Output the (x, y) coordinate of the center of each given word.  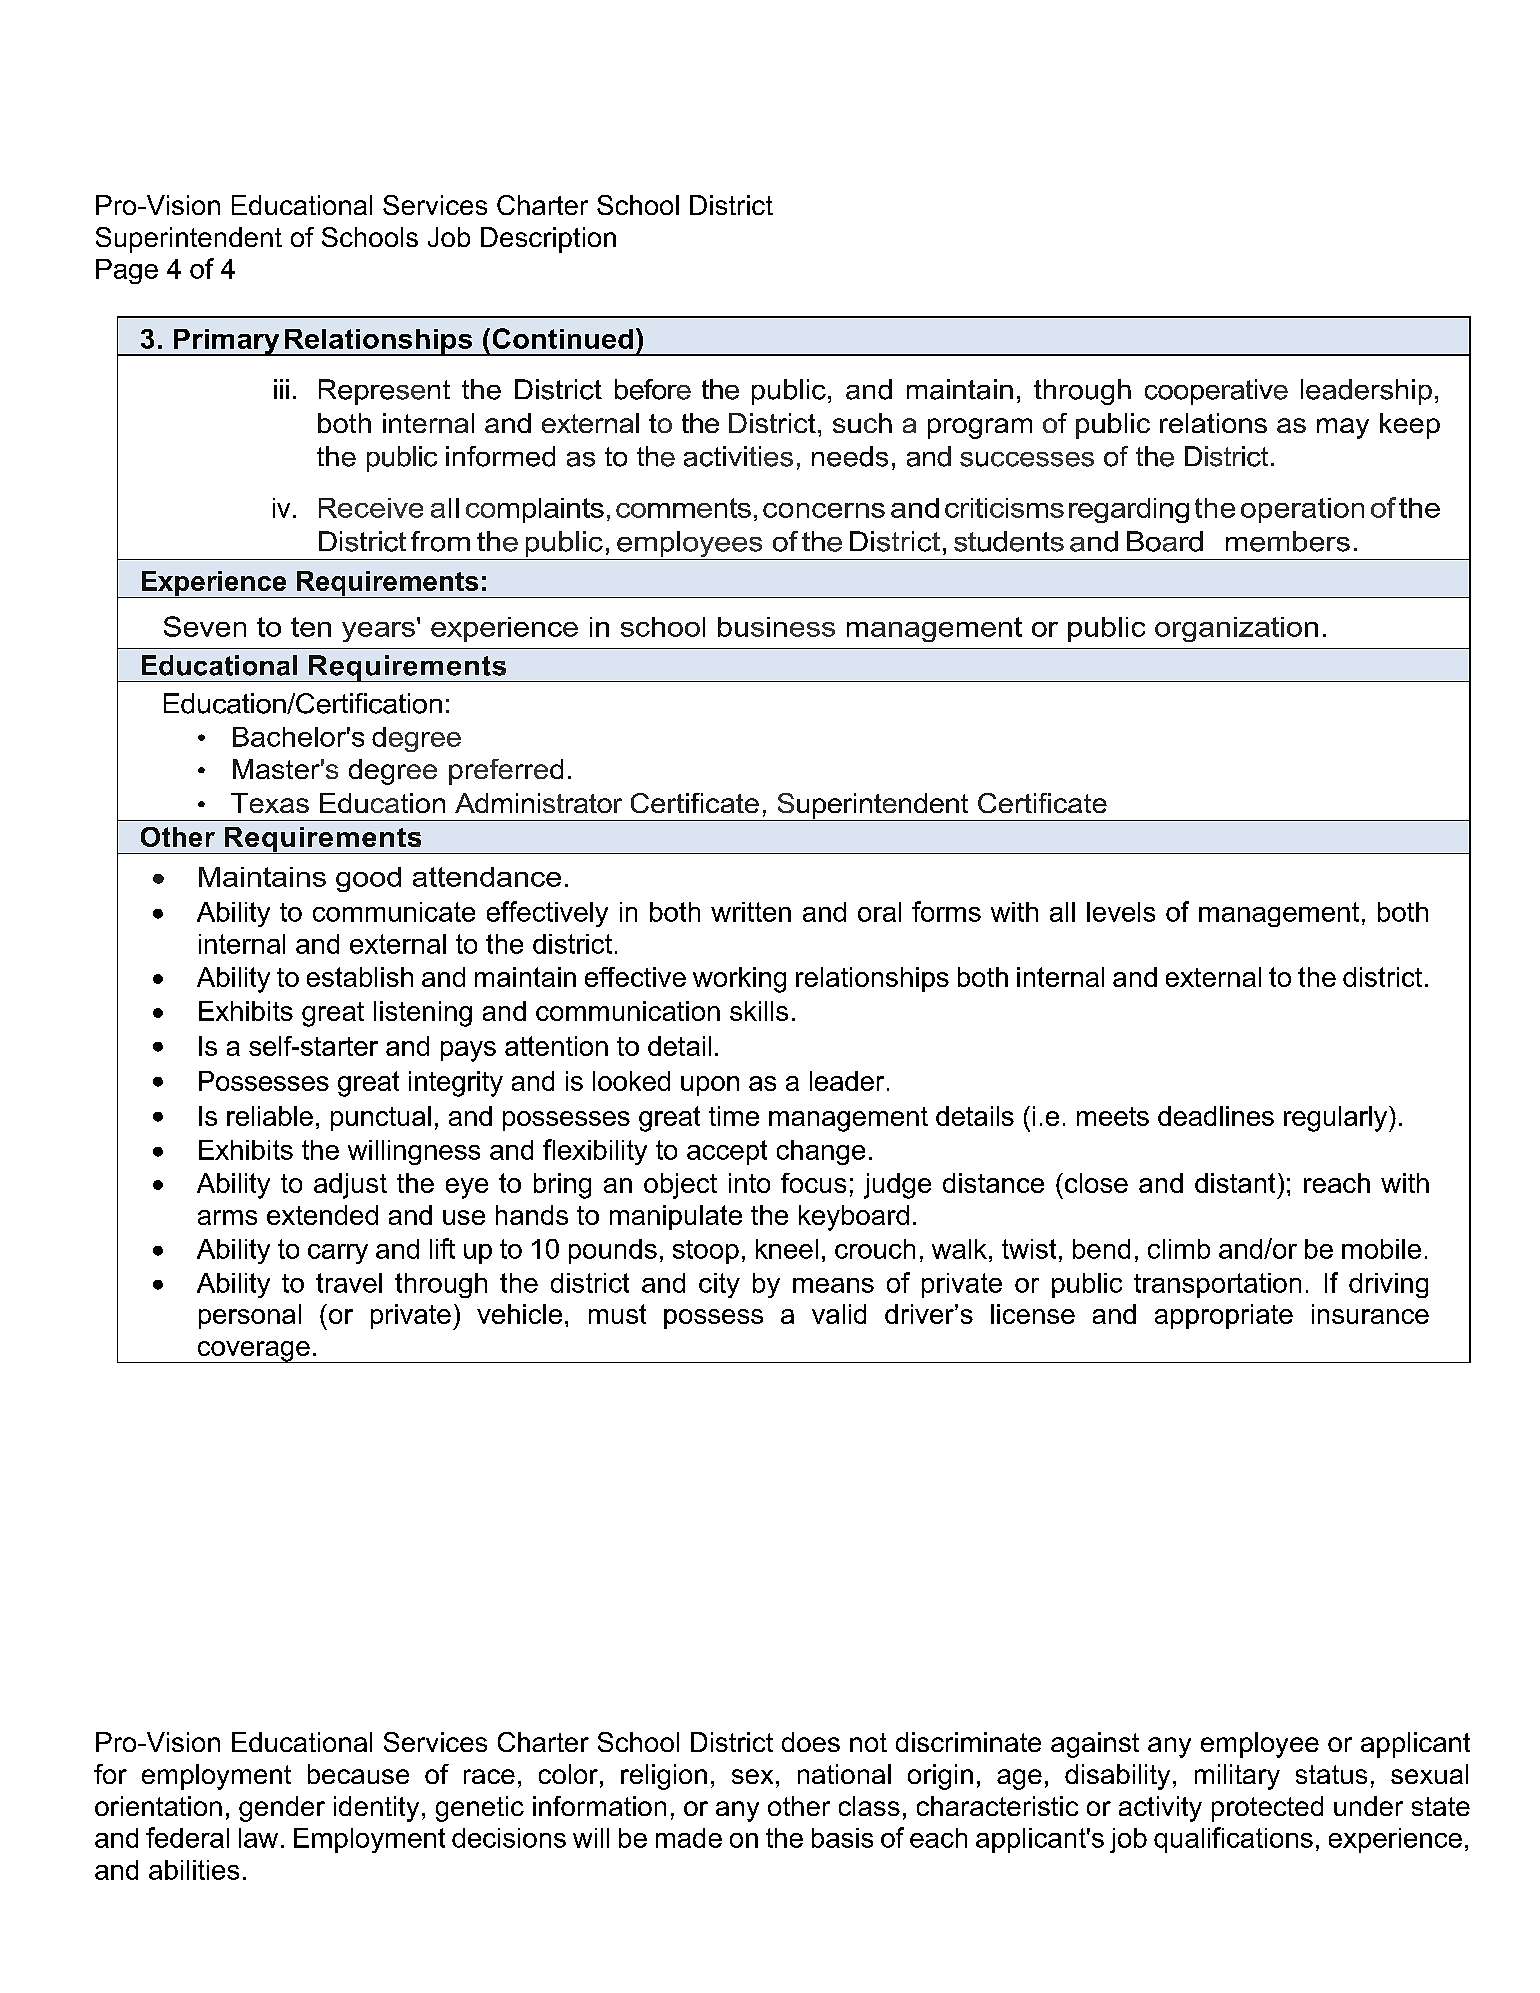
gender (282, 1809)
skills (759, 1011)
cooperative (1216, 392)
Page (127, 271)
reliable (270, 1116)
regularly (1337, 1119)
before (653, 389)
